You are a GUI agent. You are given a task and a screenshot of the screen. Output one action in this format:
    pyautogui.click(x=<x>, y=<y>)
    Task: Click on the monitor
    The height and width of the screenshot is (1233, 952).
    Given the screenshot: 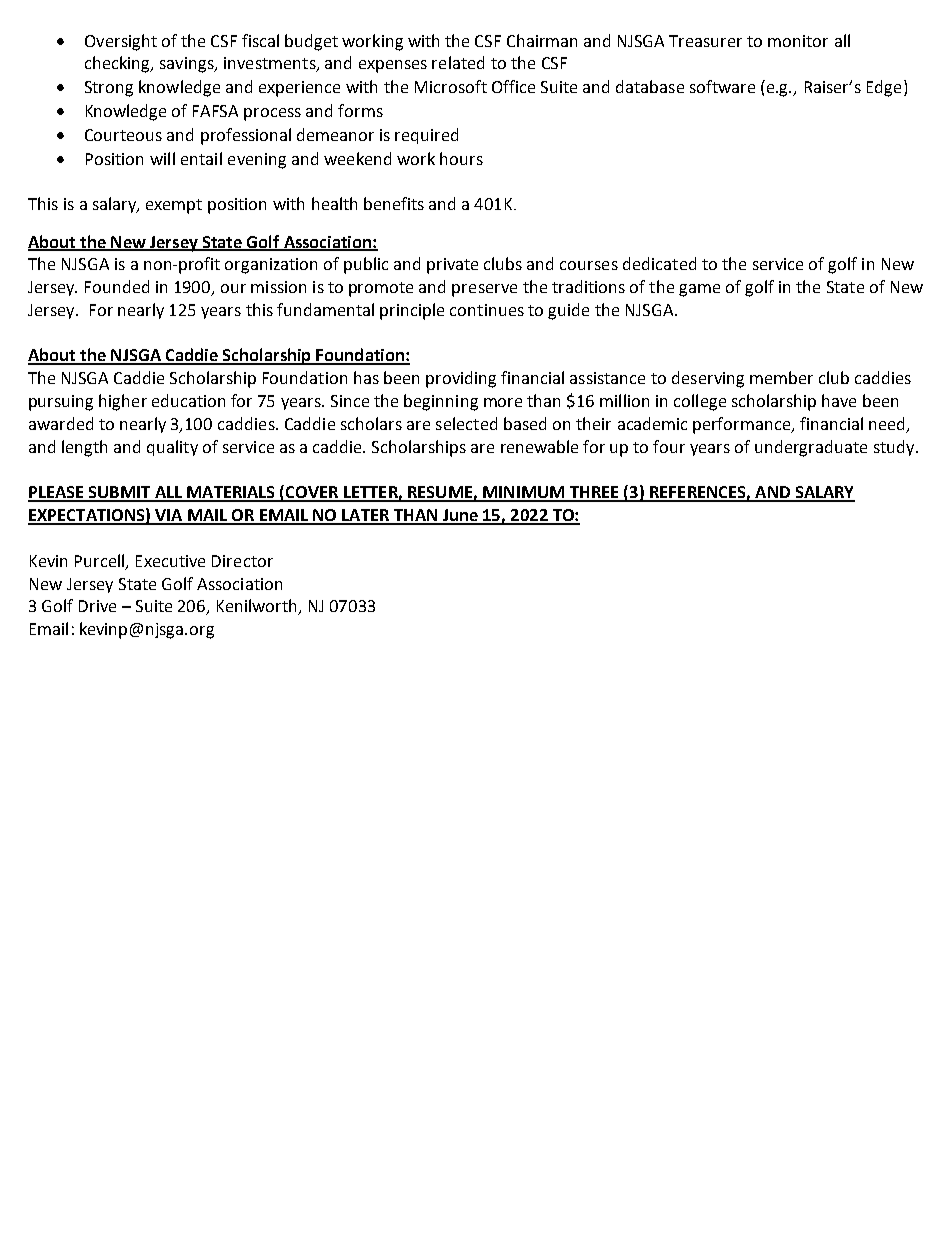 What is the action you would take?
    pyautogui.click(x=798, y=41)
